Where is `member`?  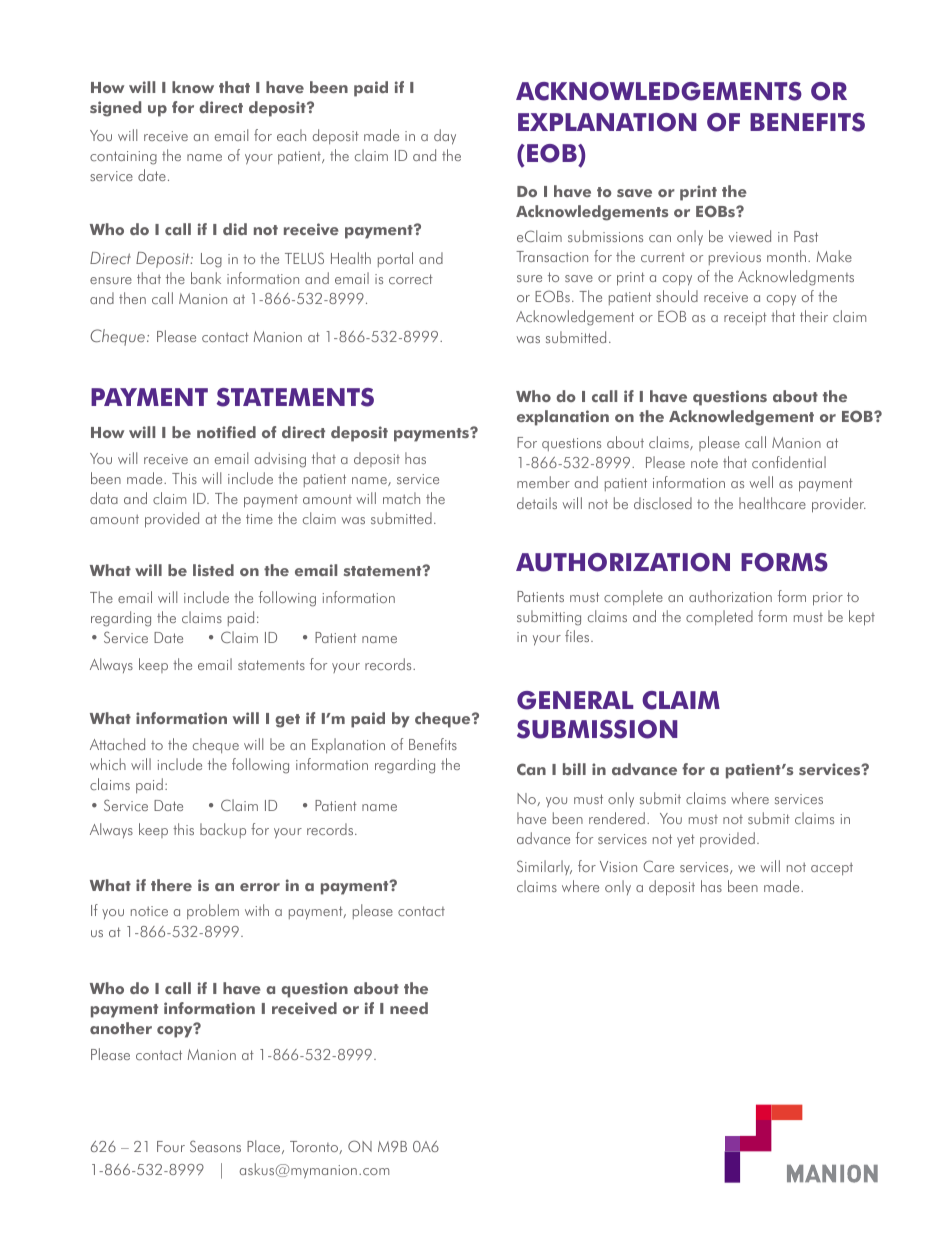 member is located at coordinates (543, 482).
